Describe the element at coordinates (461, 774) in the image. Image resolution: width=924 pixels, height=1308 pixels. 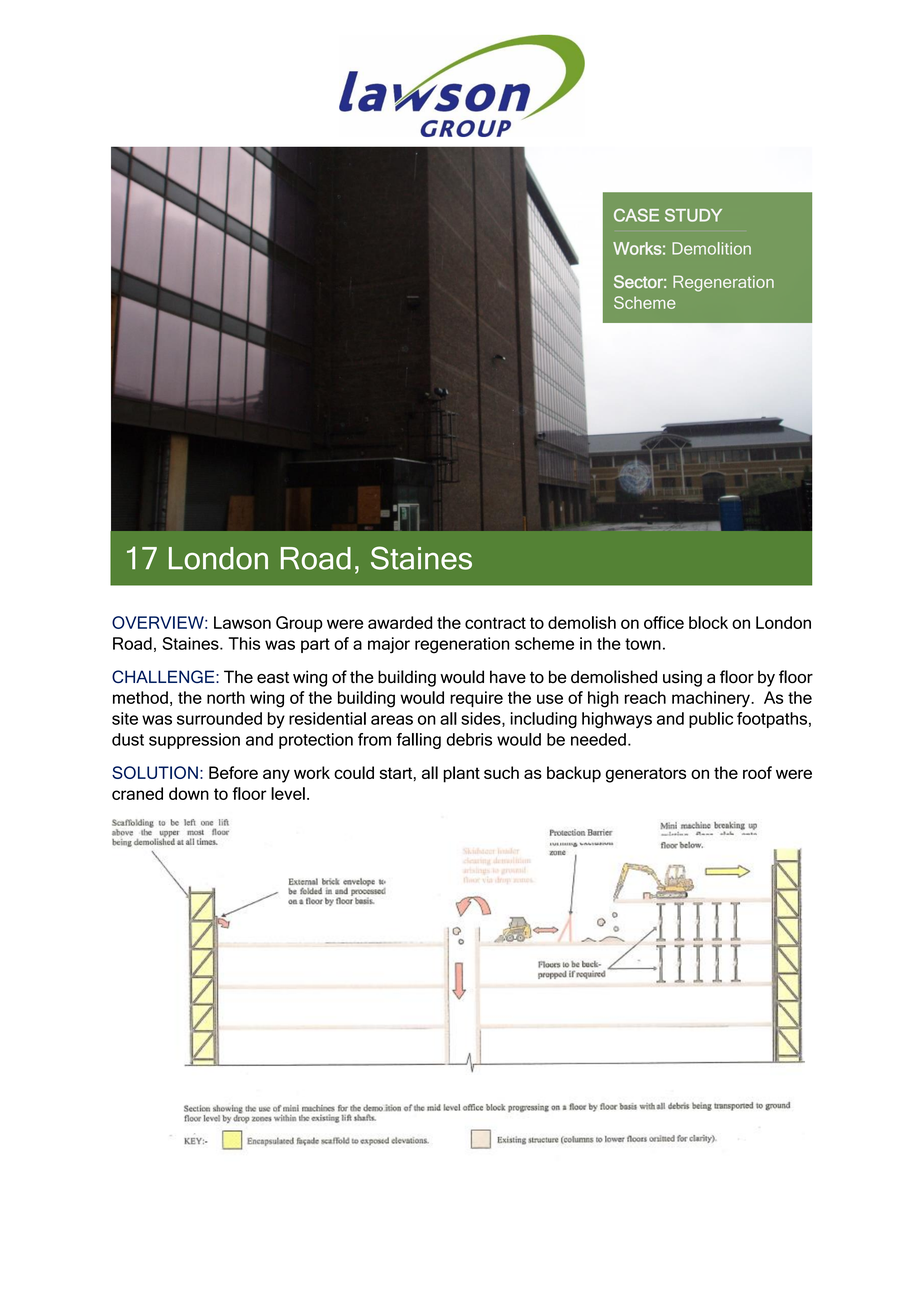
I see `plant` at that location.
